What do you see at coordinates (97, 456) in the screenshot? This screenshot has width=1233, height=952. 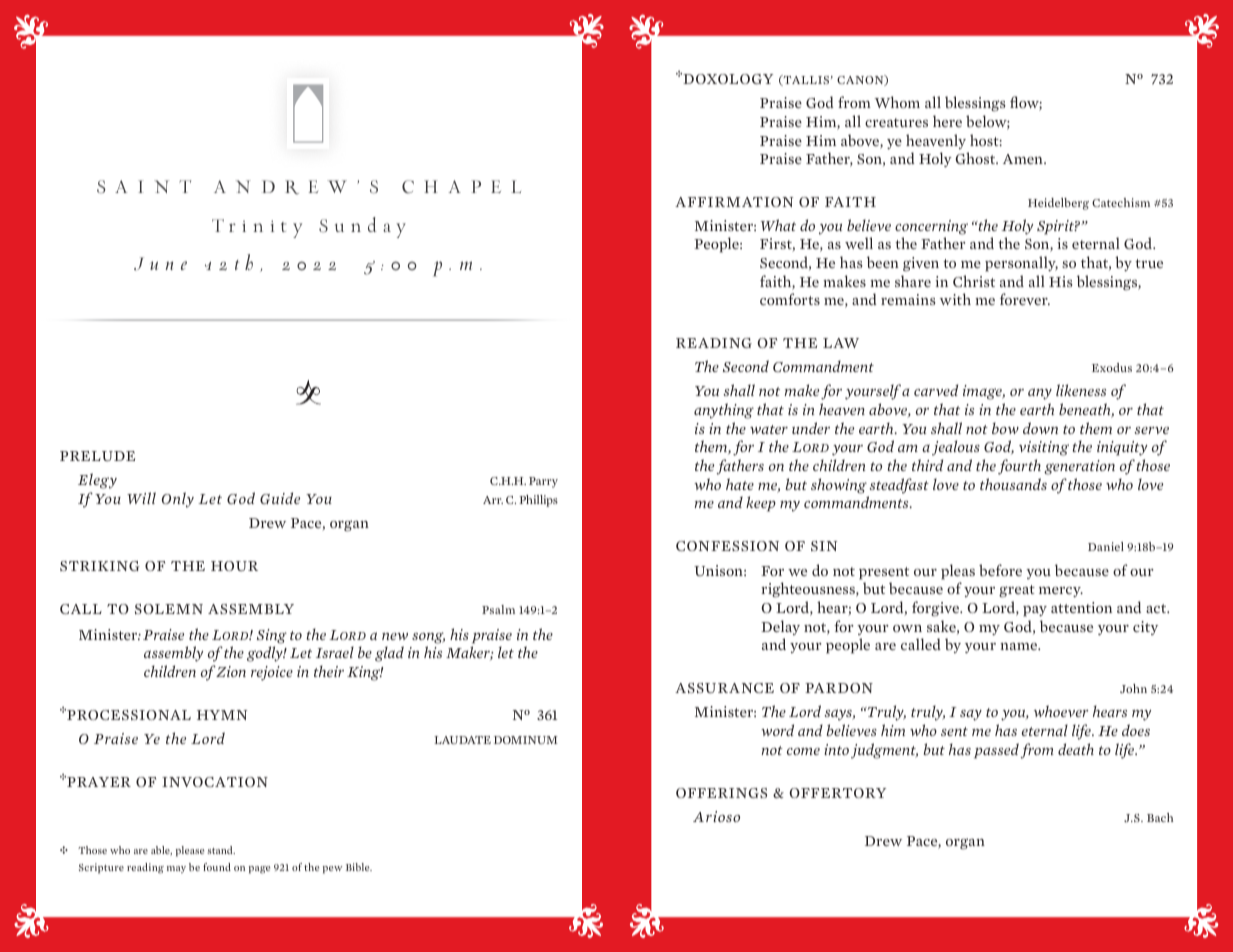 I see `PRELUDE` at bounding box center [97, 456].
